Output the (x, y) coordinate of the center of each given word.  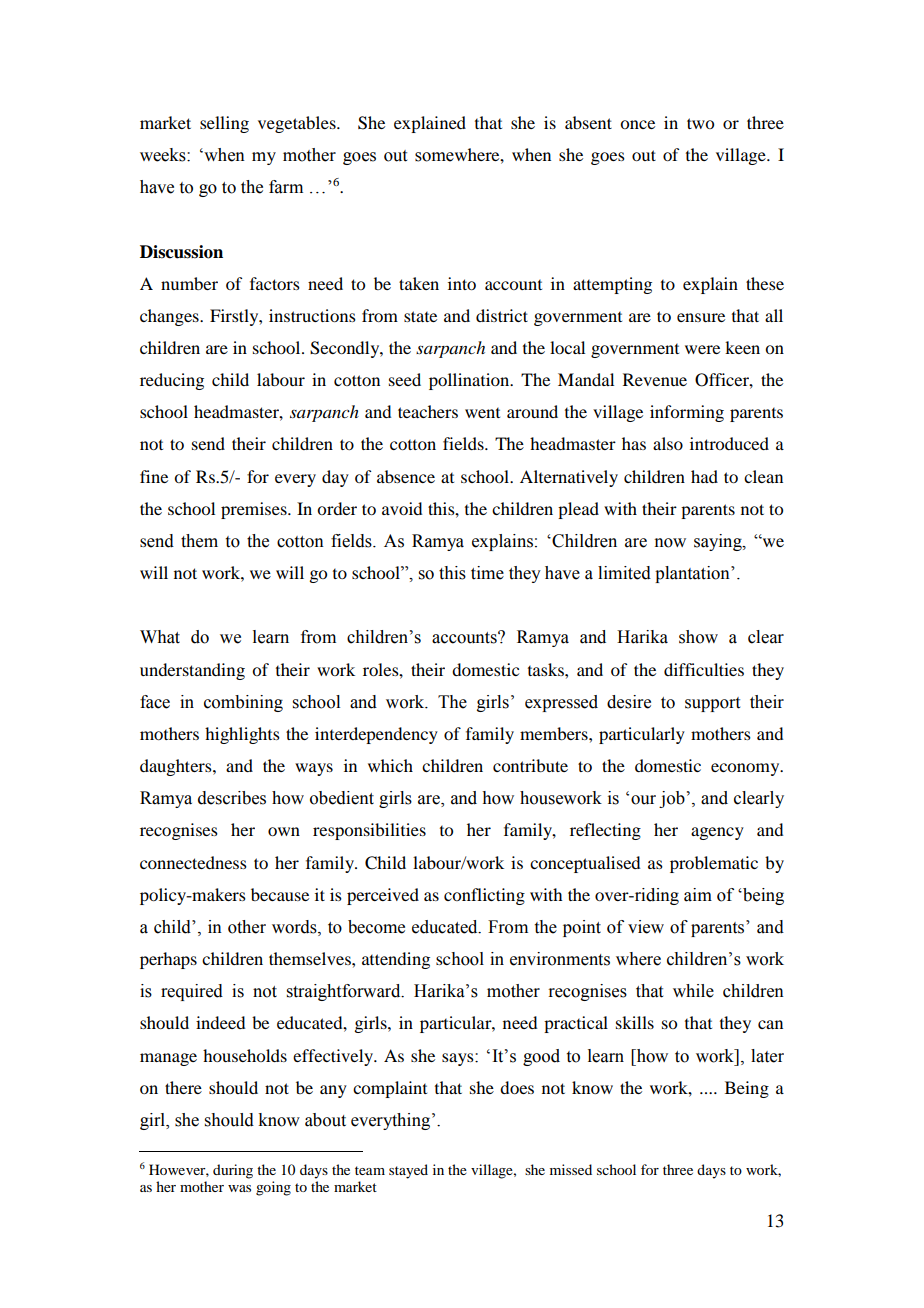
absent (588, 122)
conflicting (484, 896)
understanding (192, 671)
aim (698, 895)
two (700, 123)
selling (224, 124)
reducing (172, 381)
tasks (547, 669)
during (233, 1171)
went (482, 413)
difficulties (704, 669)
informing (687, 413)
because (280, 894)
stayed (408, 1171)
